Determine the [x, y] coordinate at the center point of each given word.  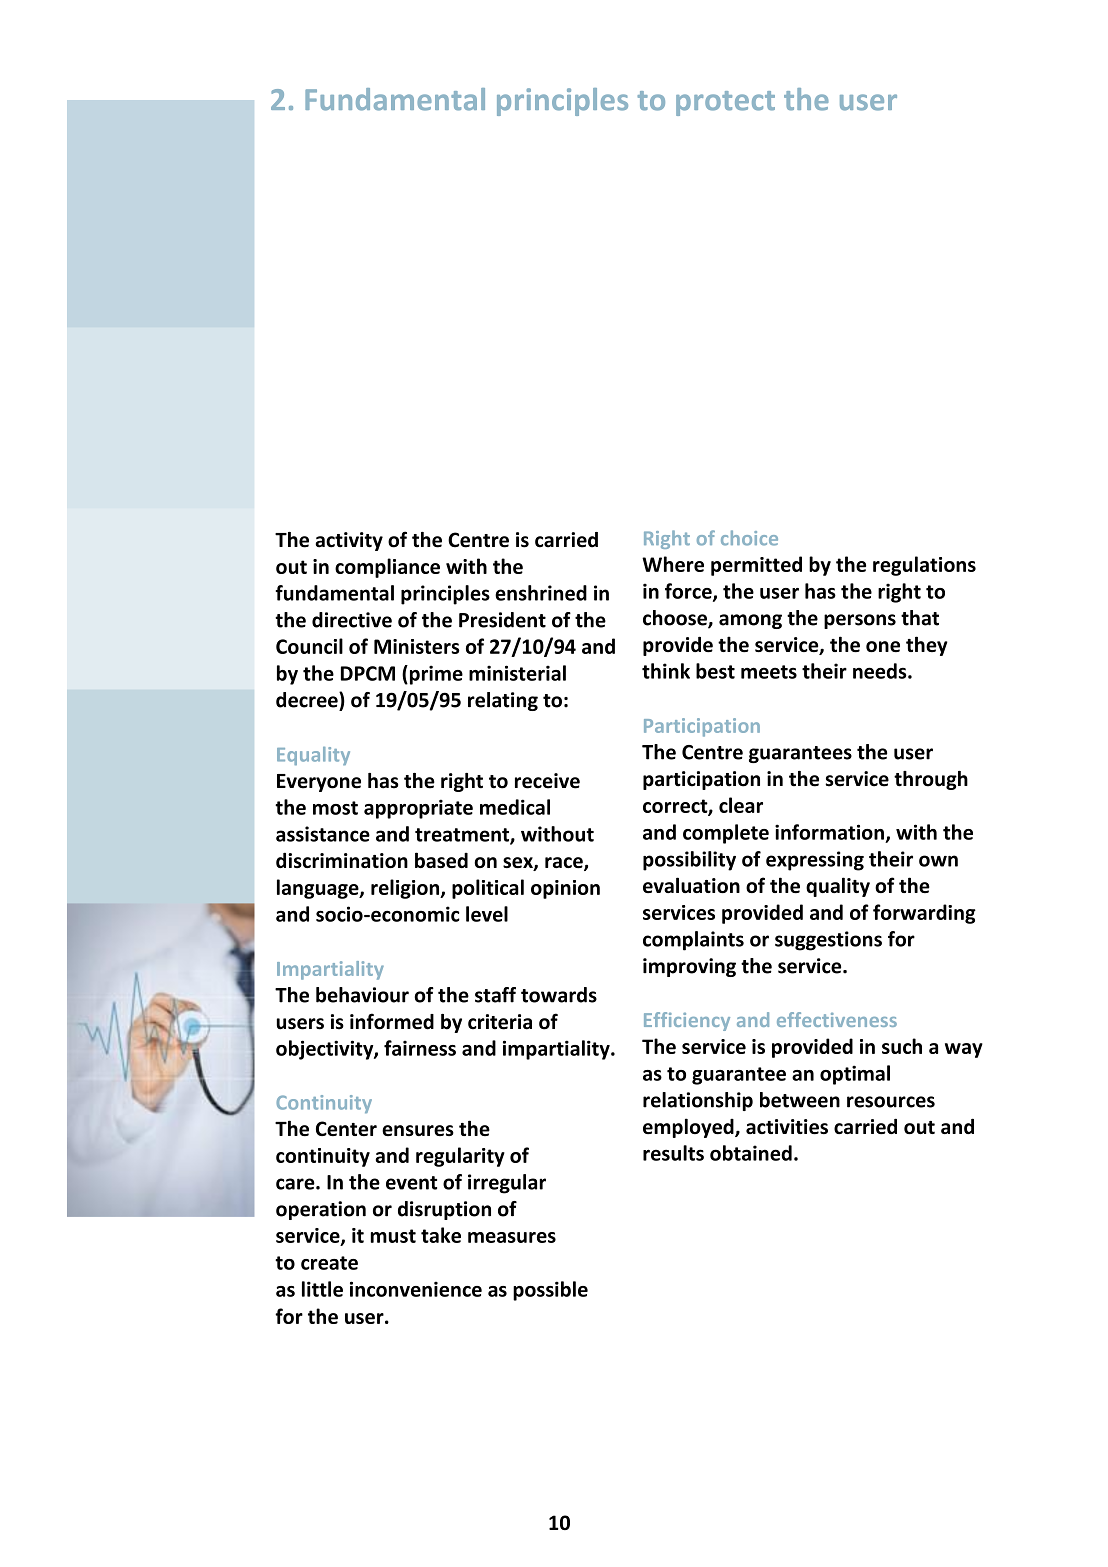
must [393, 1236]
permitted [756, 566]
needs [881, 671]
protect [725, 103]
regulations [924, 566]
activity [349, 541]
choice [749, 538]
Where [673, 564]
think [666, 671]
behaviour [362, 995]
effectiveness [837, 1019]
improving [689, 967]
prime [435, 675]
